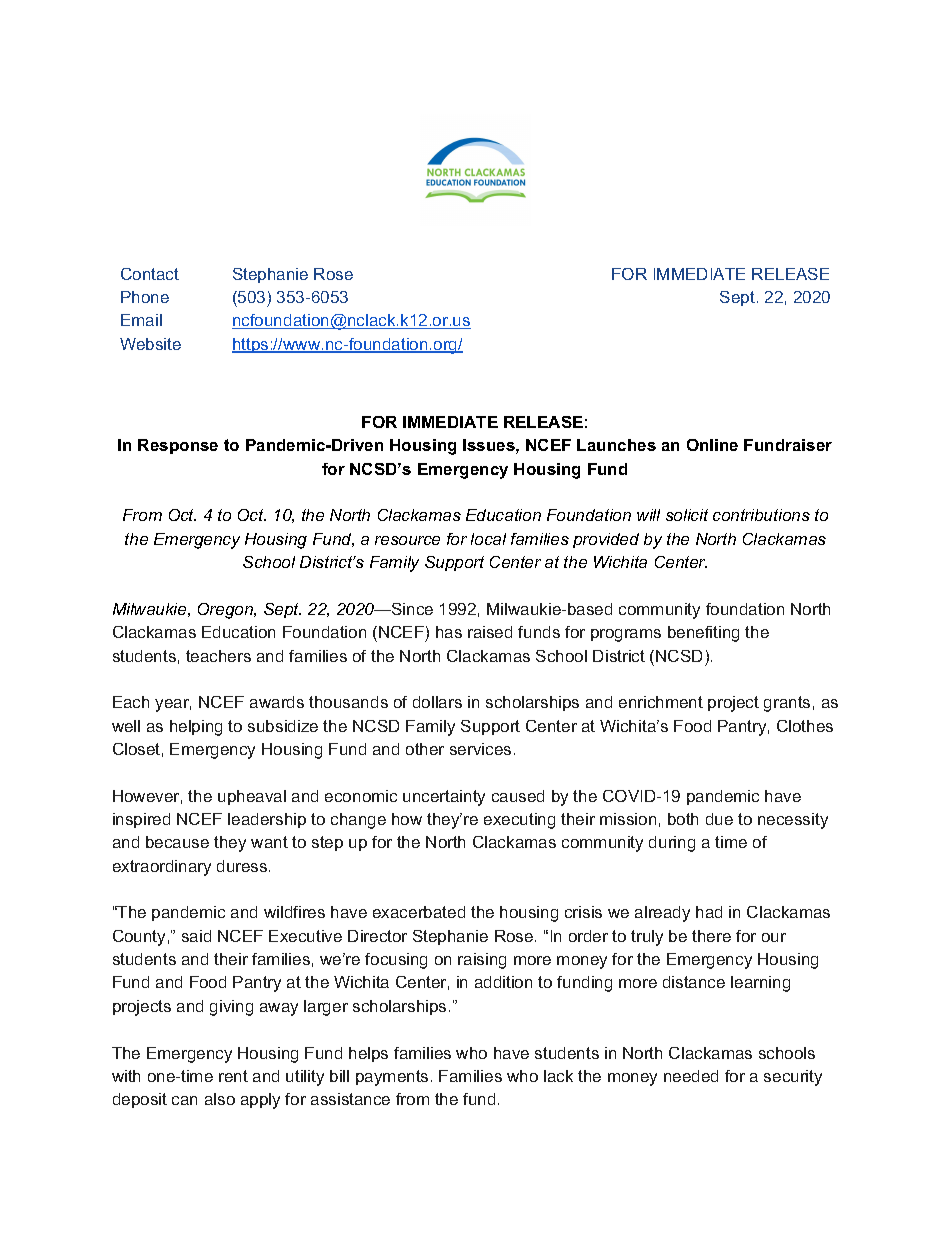  I want to click on uncertainty, so click(444, 798).
